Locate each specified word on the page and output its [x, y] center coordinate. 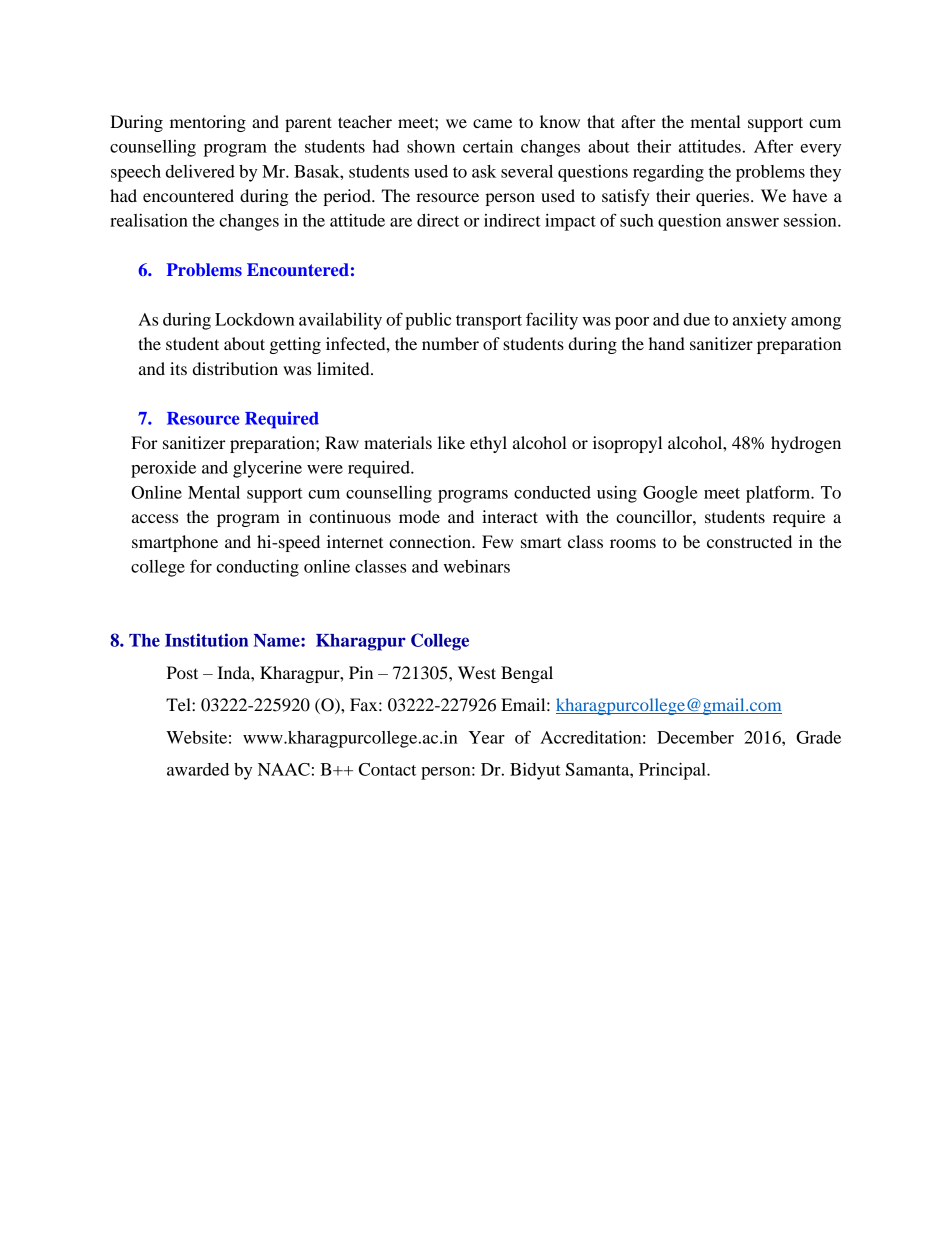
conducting [257, 568]
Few [497, 541]
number [450, 343]
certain [488, 146]
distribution [235, 368]
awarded [198, 769]
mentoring [208, 123]
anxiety [760, 321]
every [820, 150]
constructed [749, 541]
